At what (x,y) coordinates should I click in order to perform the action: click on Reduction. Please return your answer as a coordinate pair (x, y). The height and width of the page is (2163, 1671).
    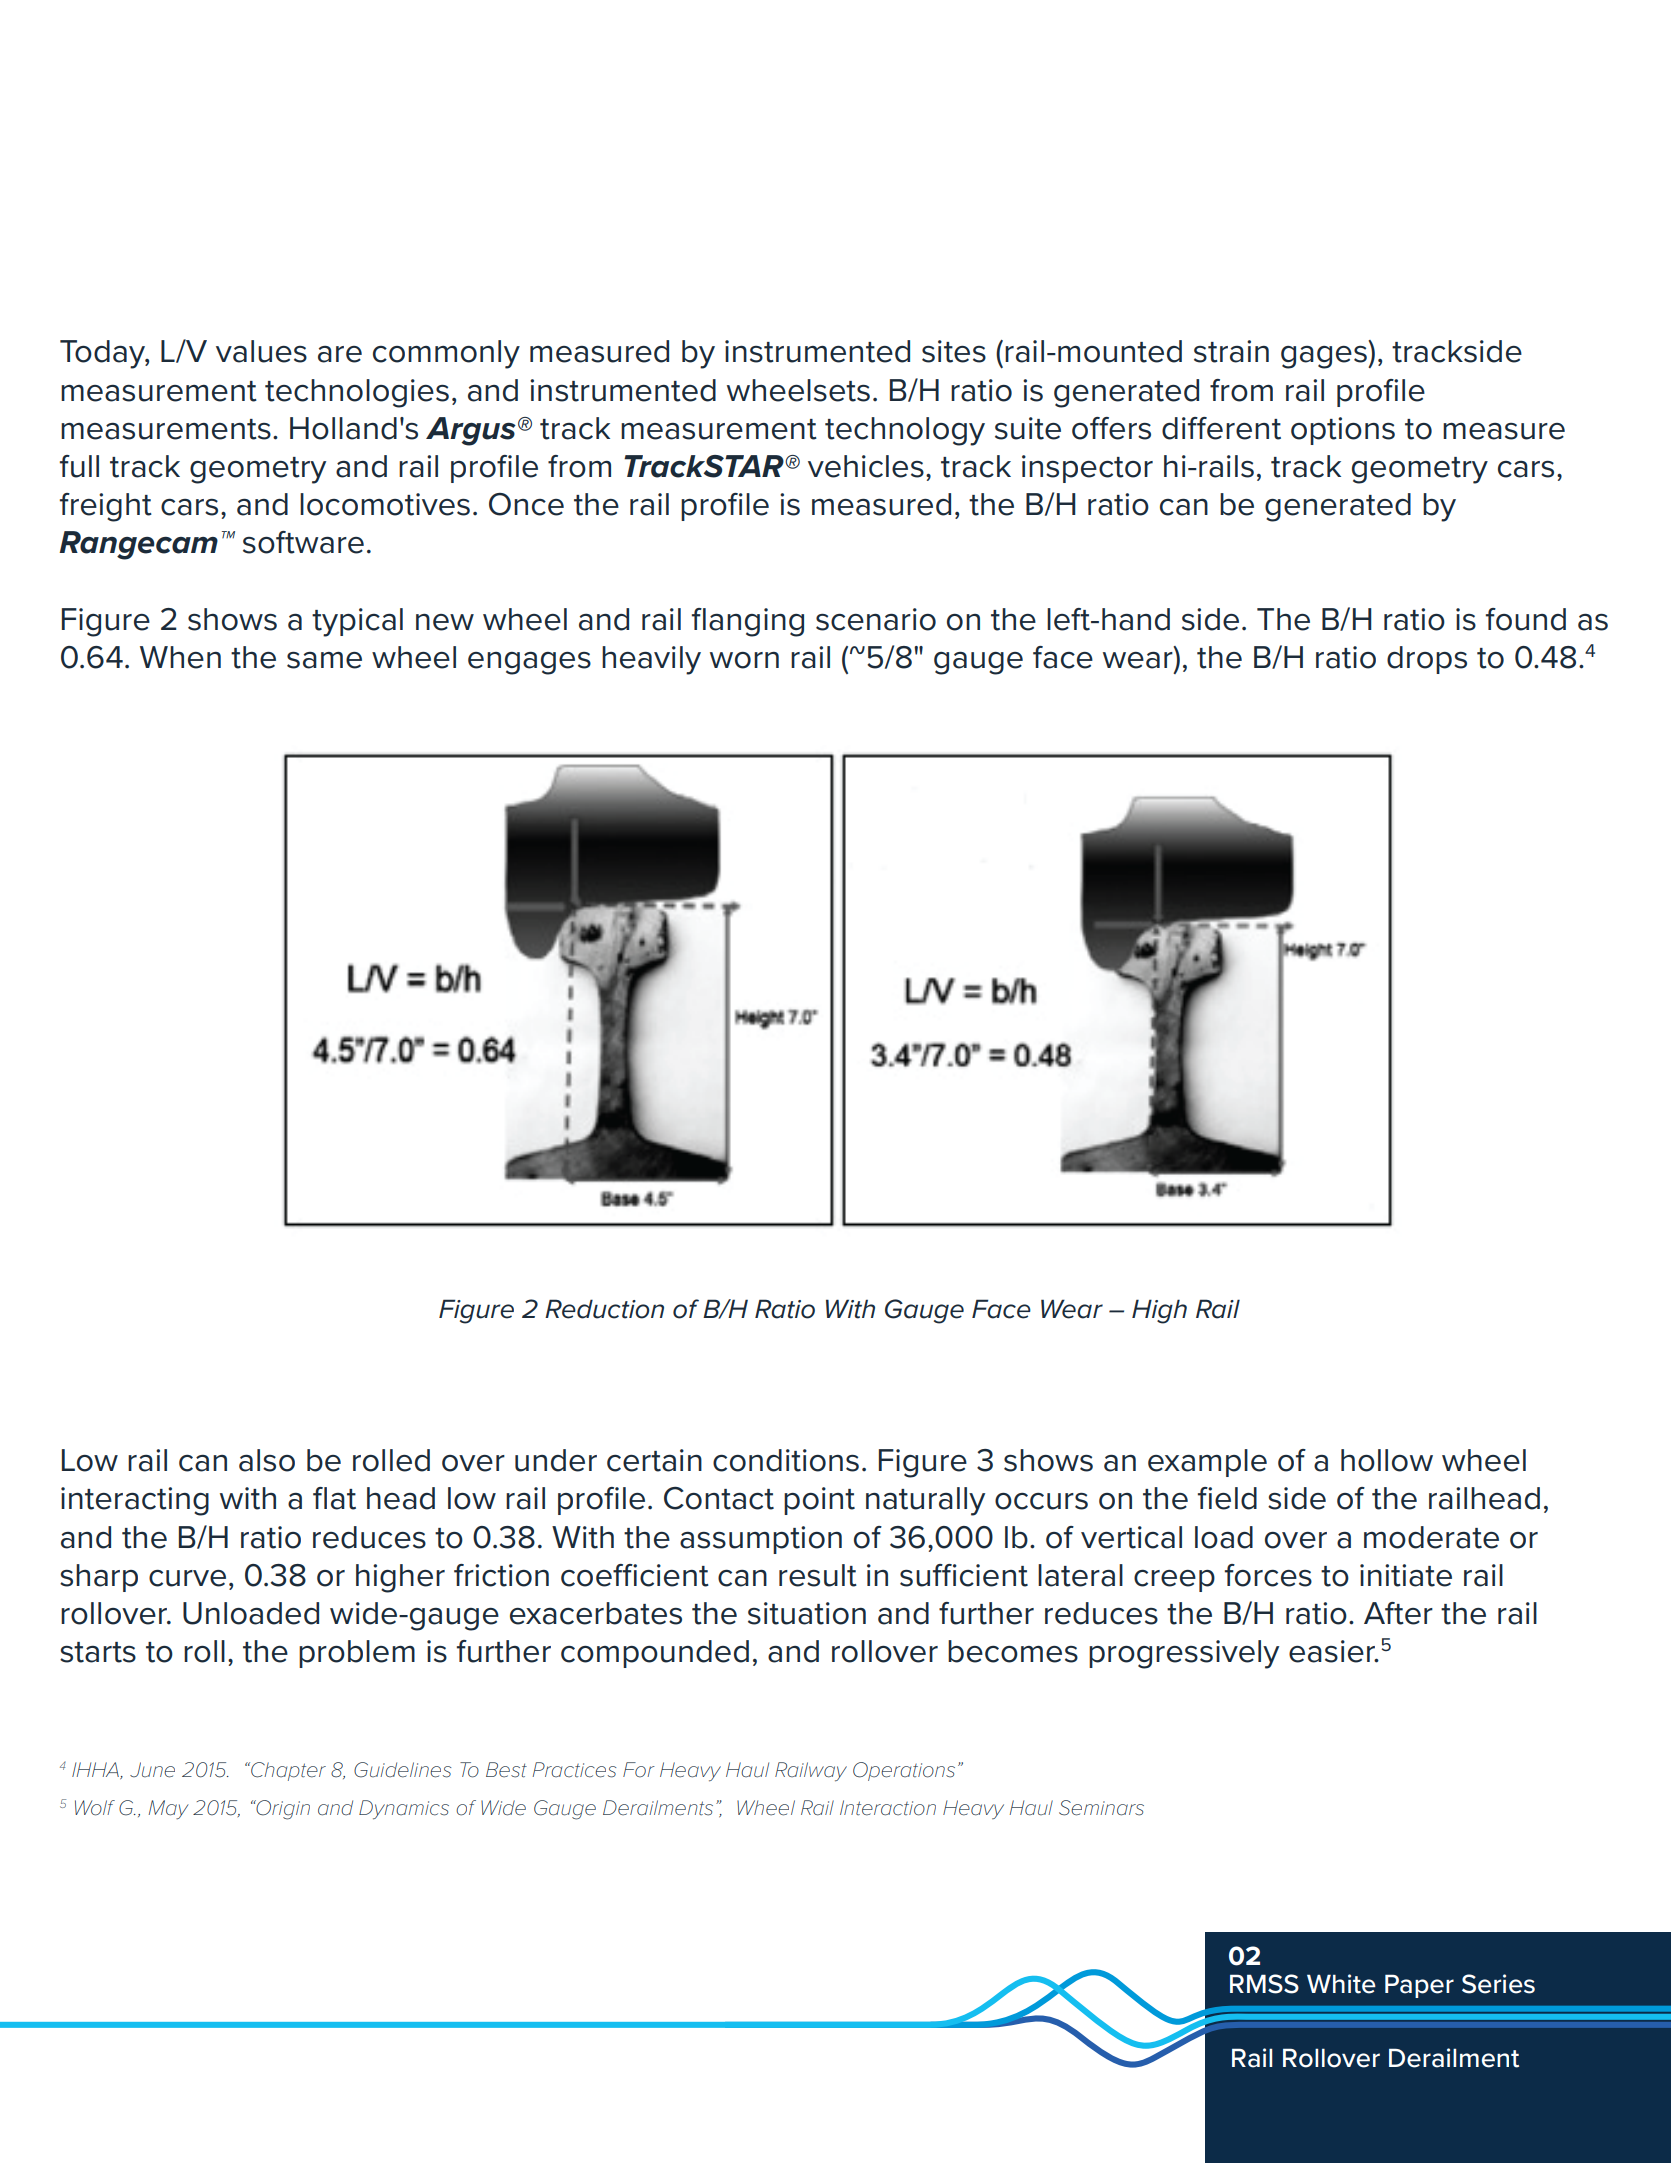
    Looking at the image, I should click on (604, 1309).
